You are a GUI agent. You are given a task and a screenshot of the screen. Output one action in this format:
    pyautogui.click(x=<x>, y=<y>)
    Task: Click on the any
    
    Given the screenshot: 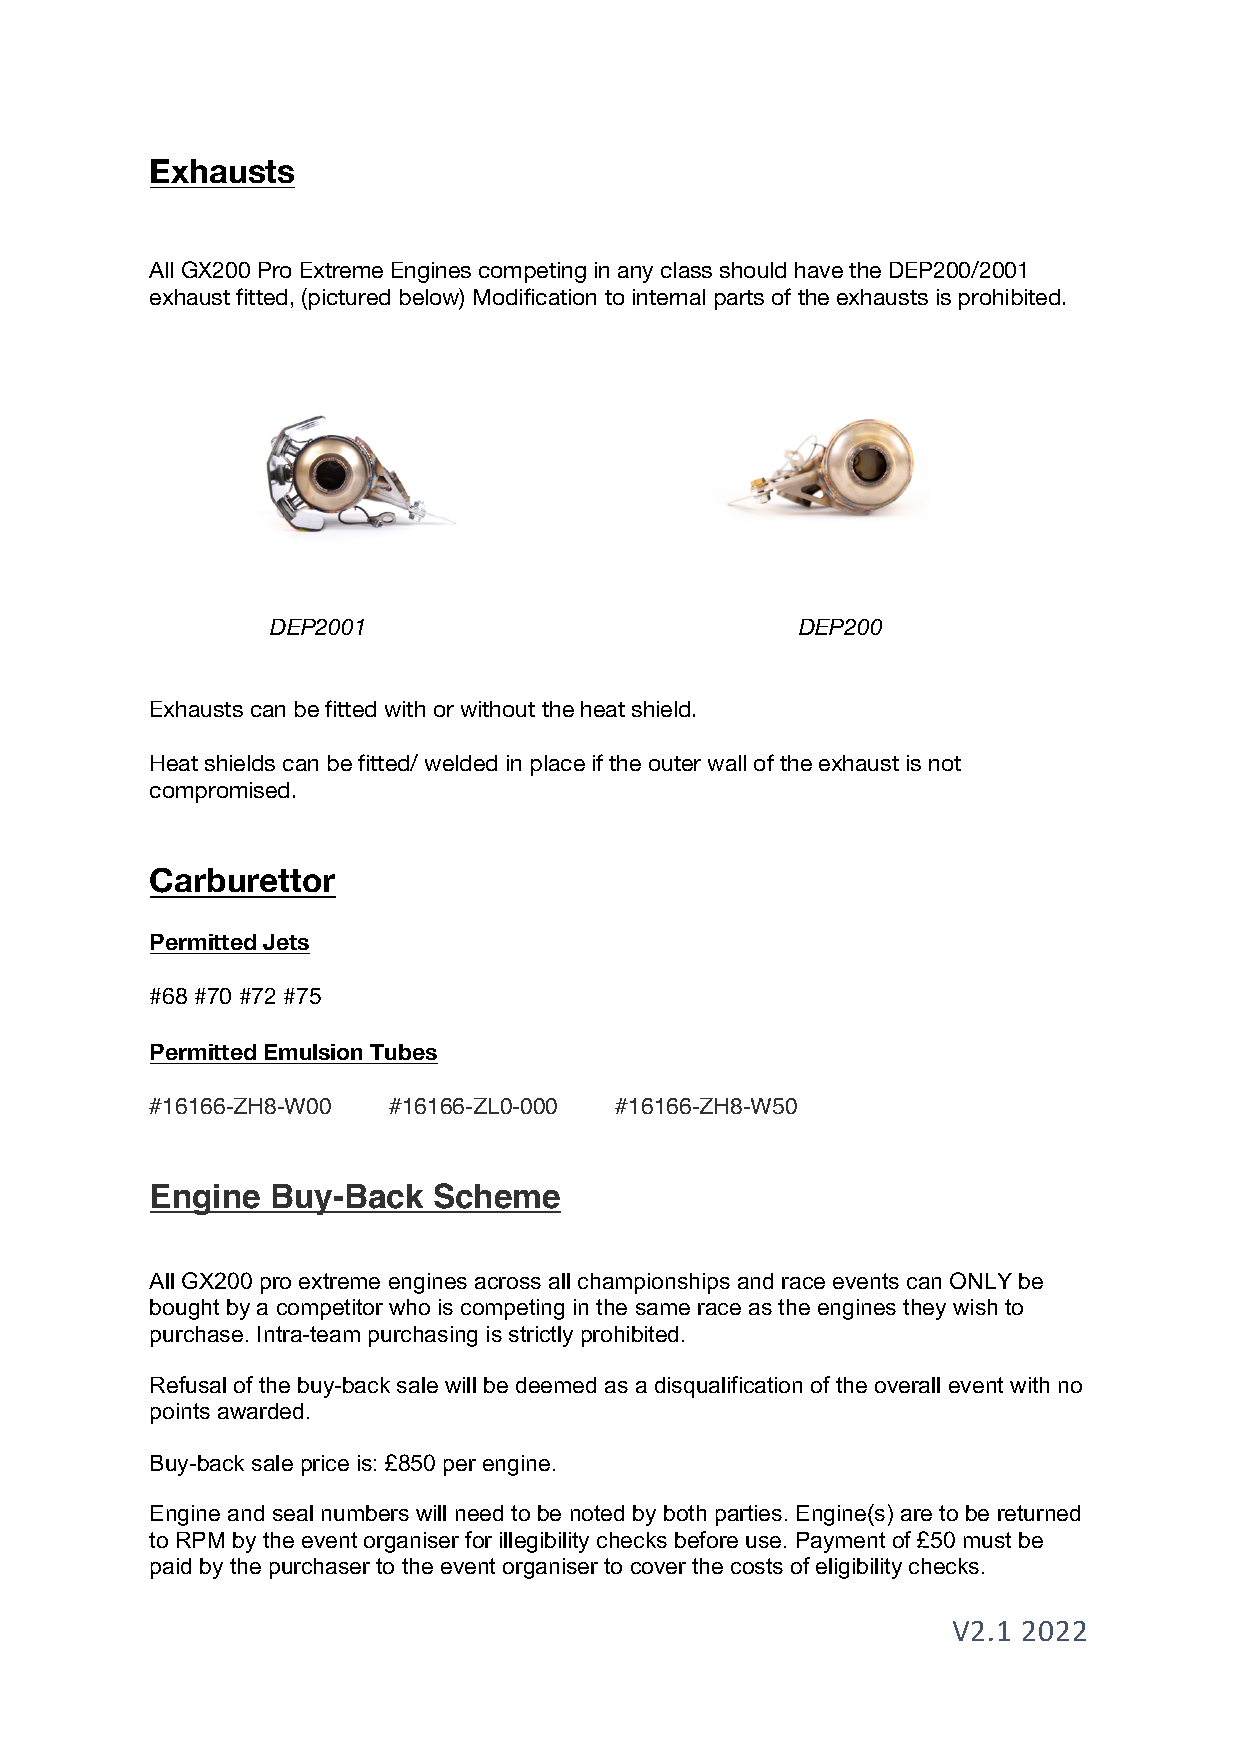 What is the action you would take?
    pyautogui.click(x=635, y=274)
